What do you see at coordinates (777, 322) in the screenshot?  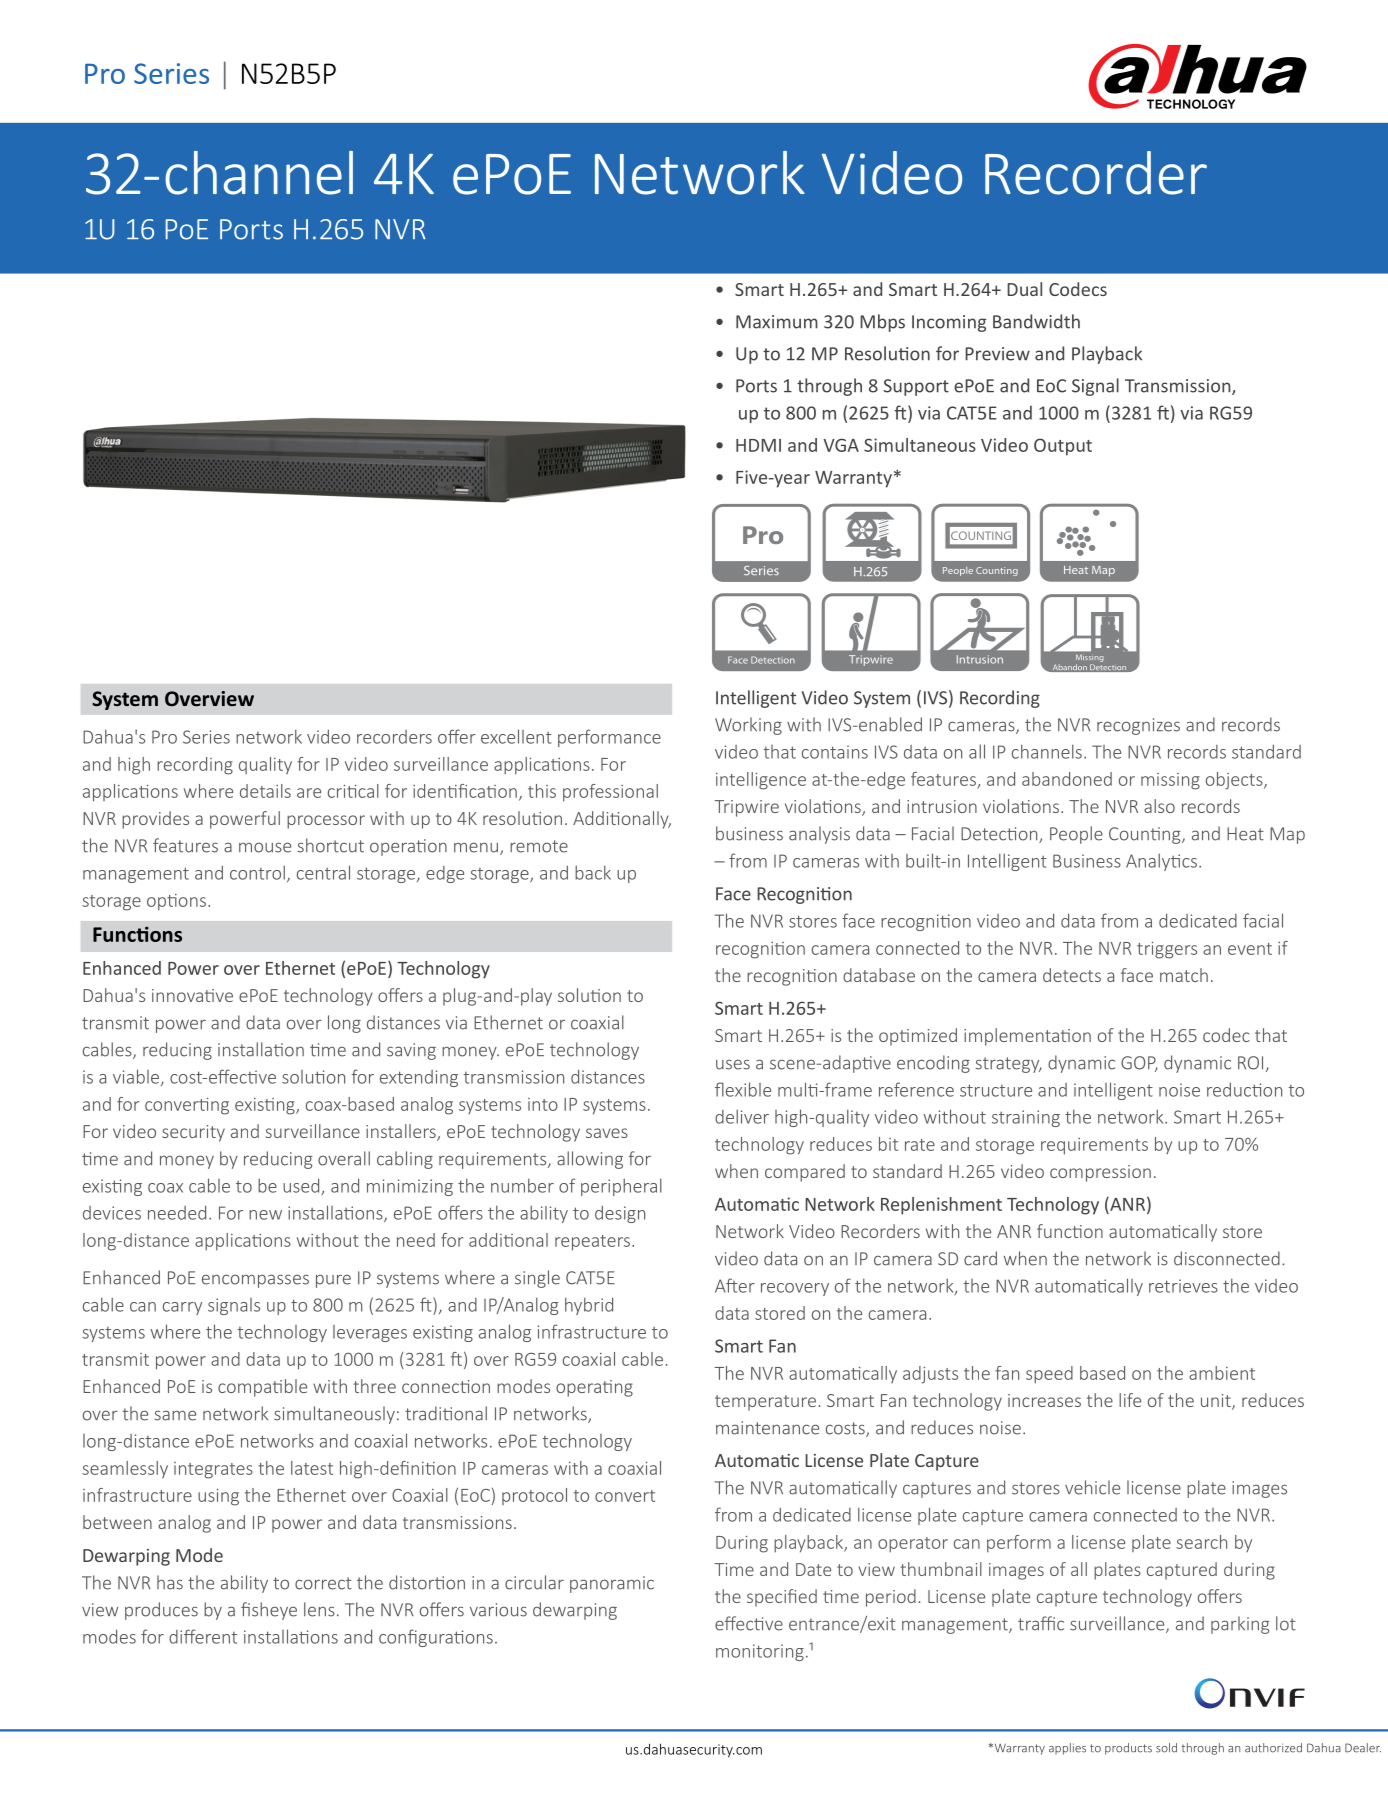 I see `Maximum` at bounding box center [777, 322].
